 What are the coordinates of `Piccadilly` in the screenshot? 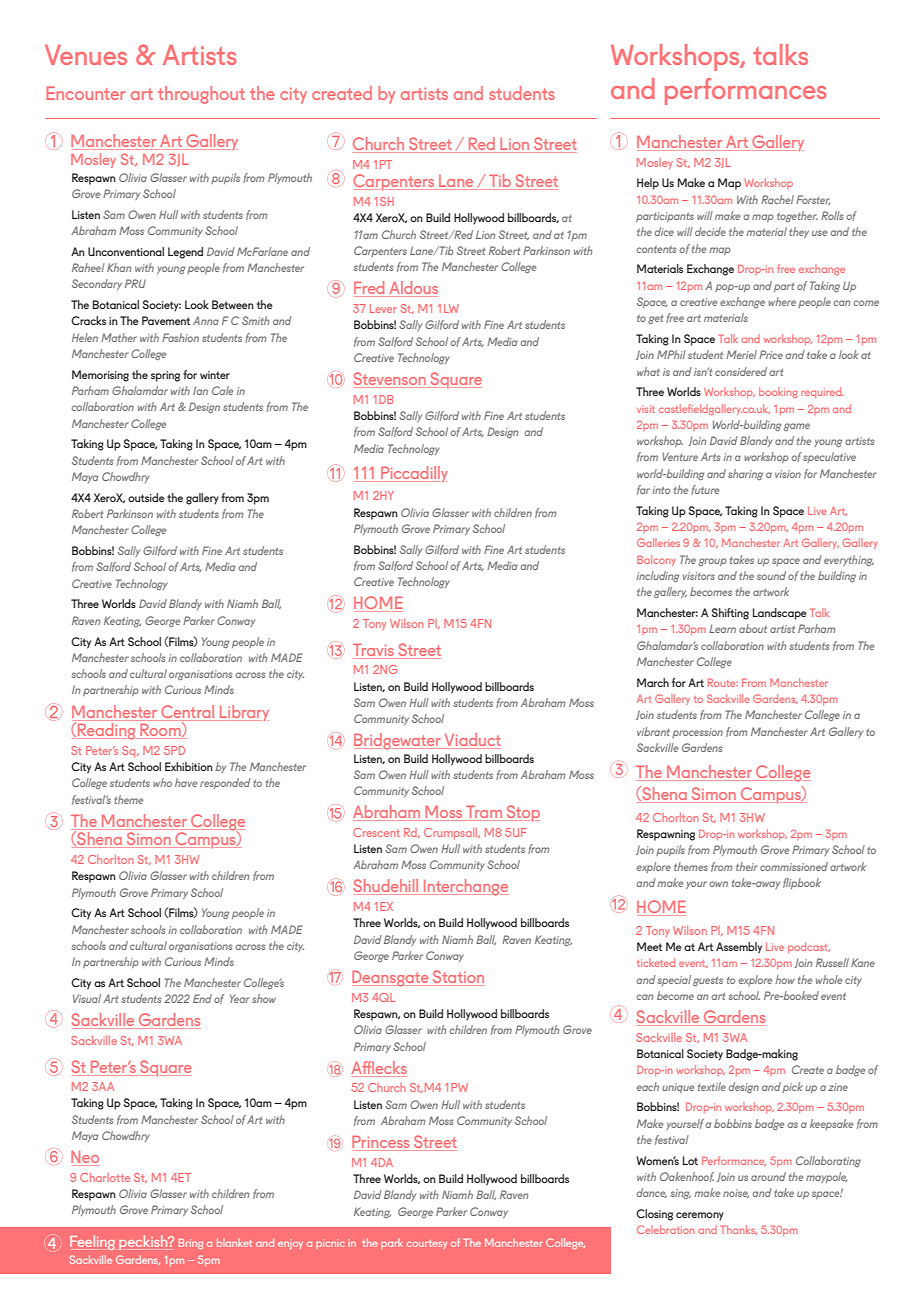 It's located at (413, 474).
